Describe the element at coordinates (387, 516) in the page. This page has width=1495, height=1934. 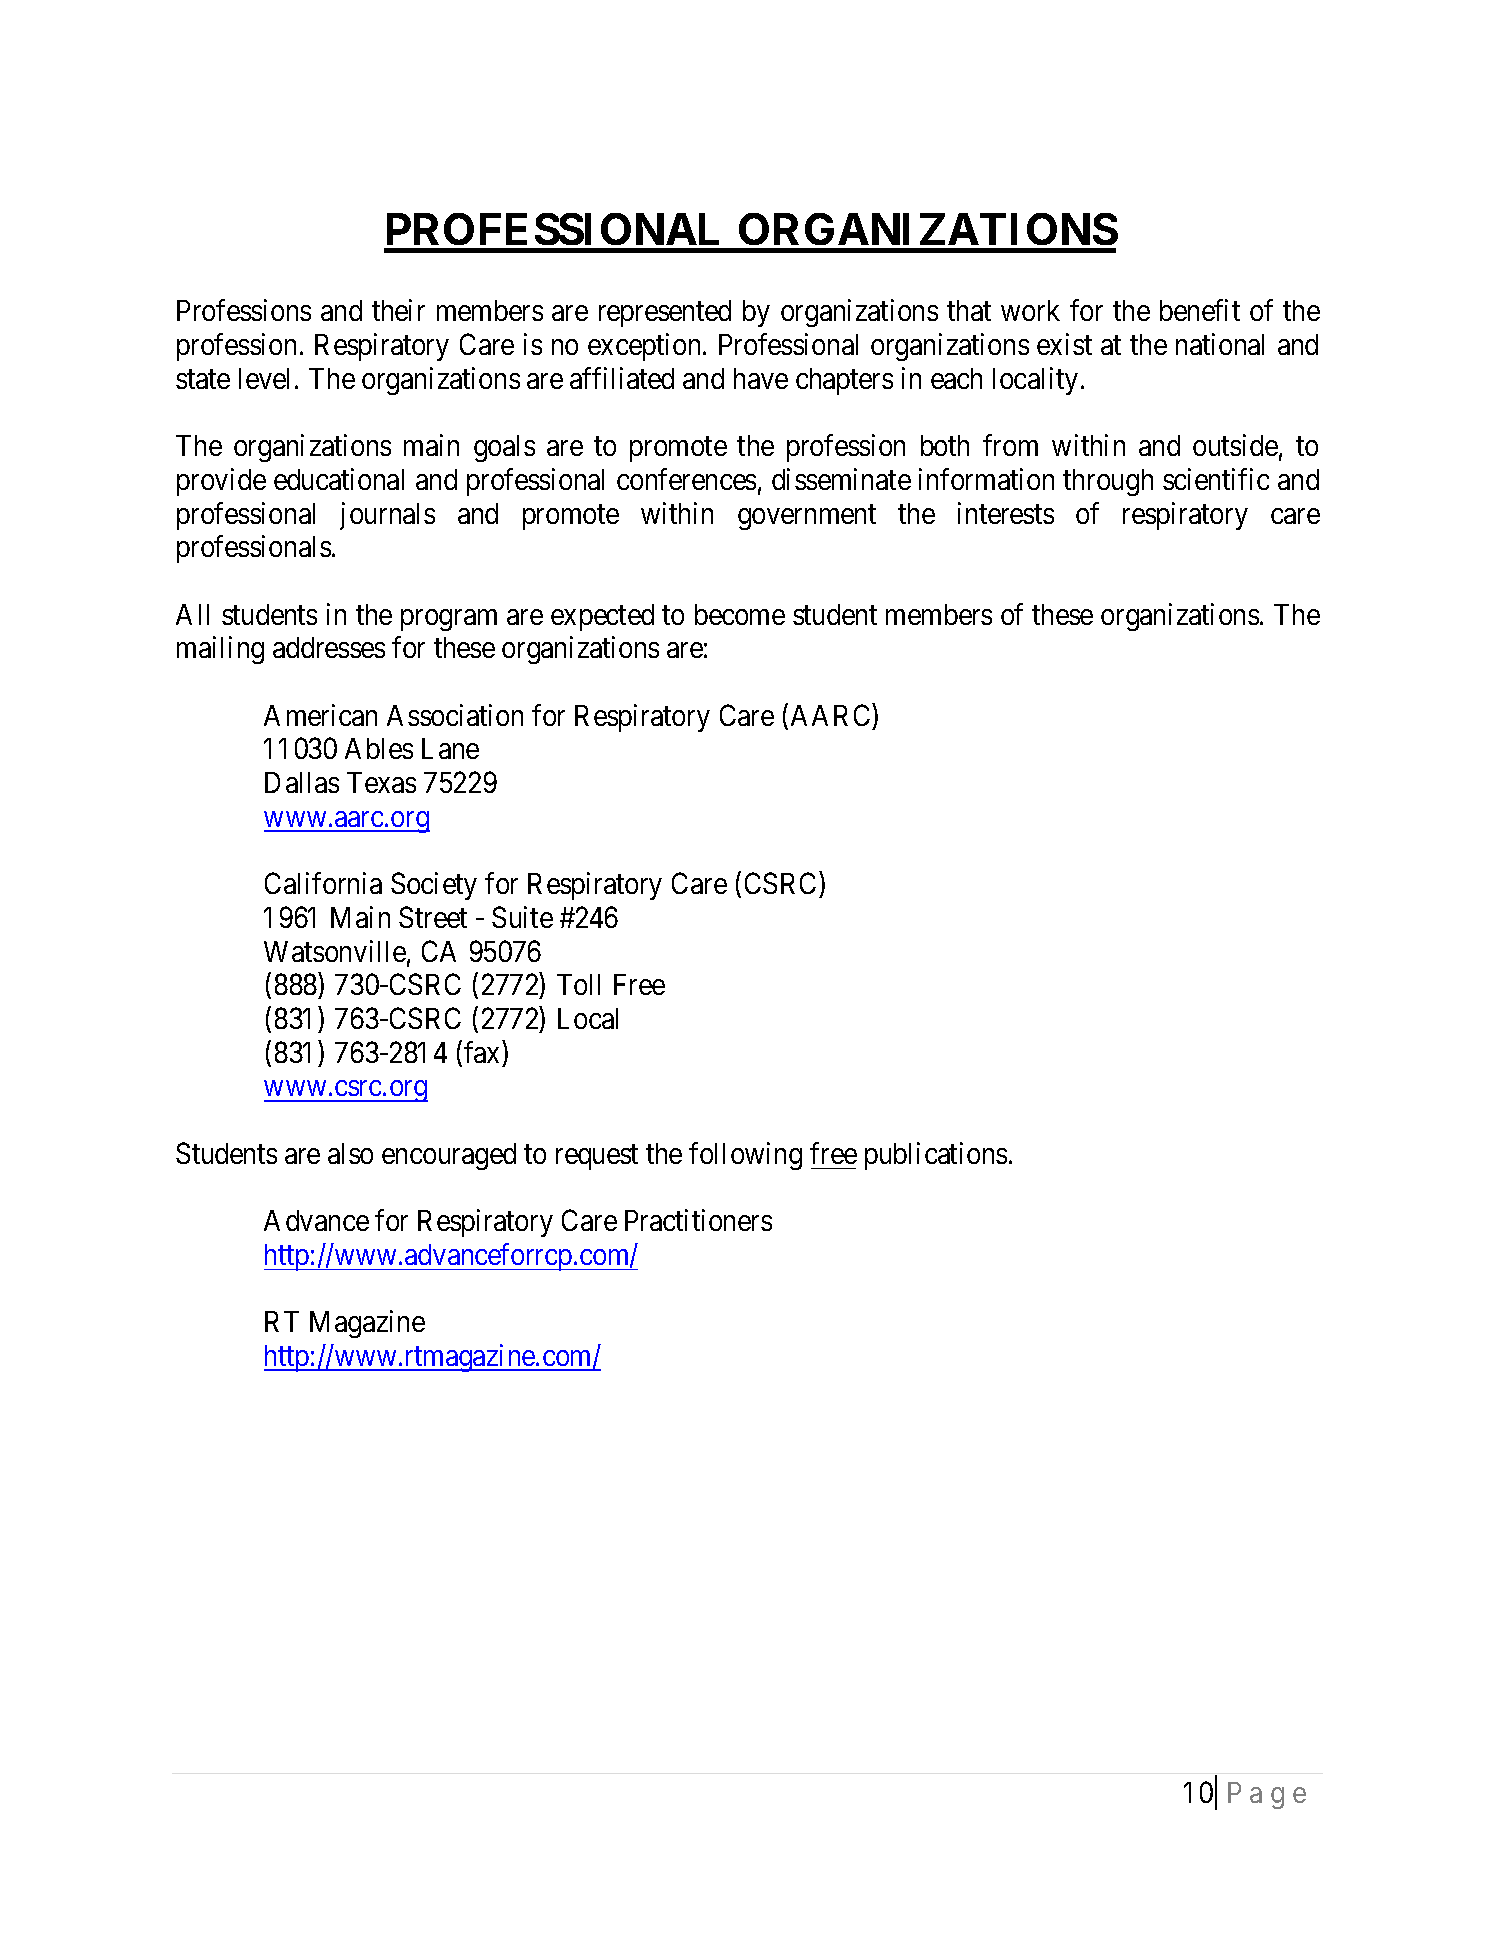
I see `journals` at that location.
